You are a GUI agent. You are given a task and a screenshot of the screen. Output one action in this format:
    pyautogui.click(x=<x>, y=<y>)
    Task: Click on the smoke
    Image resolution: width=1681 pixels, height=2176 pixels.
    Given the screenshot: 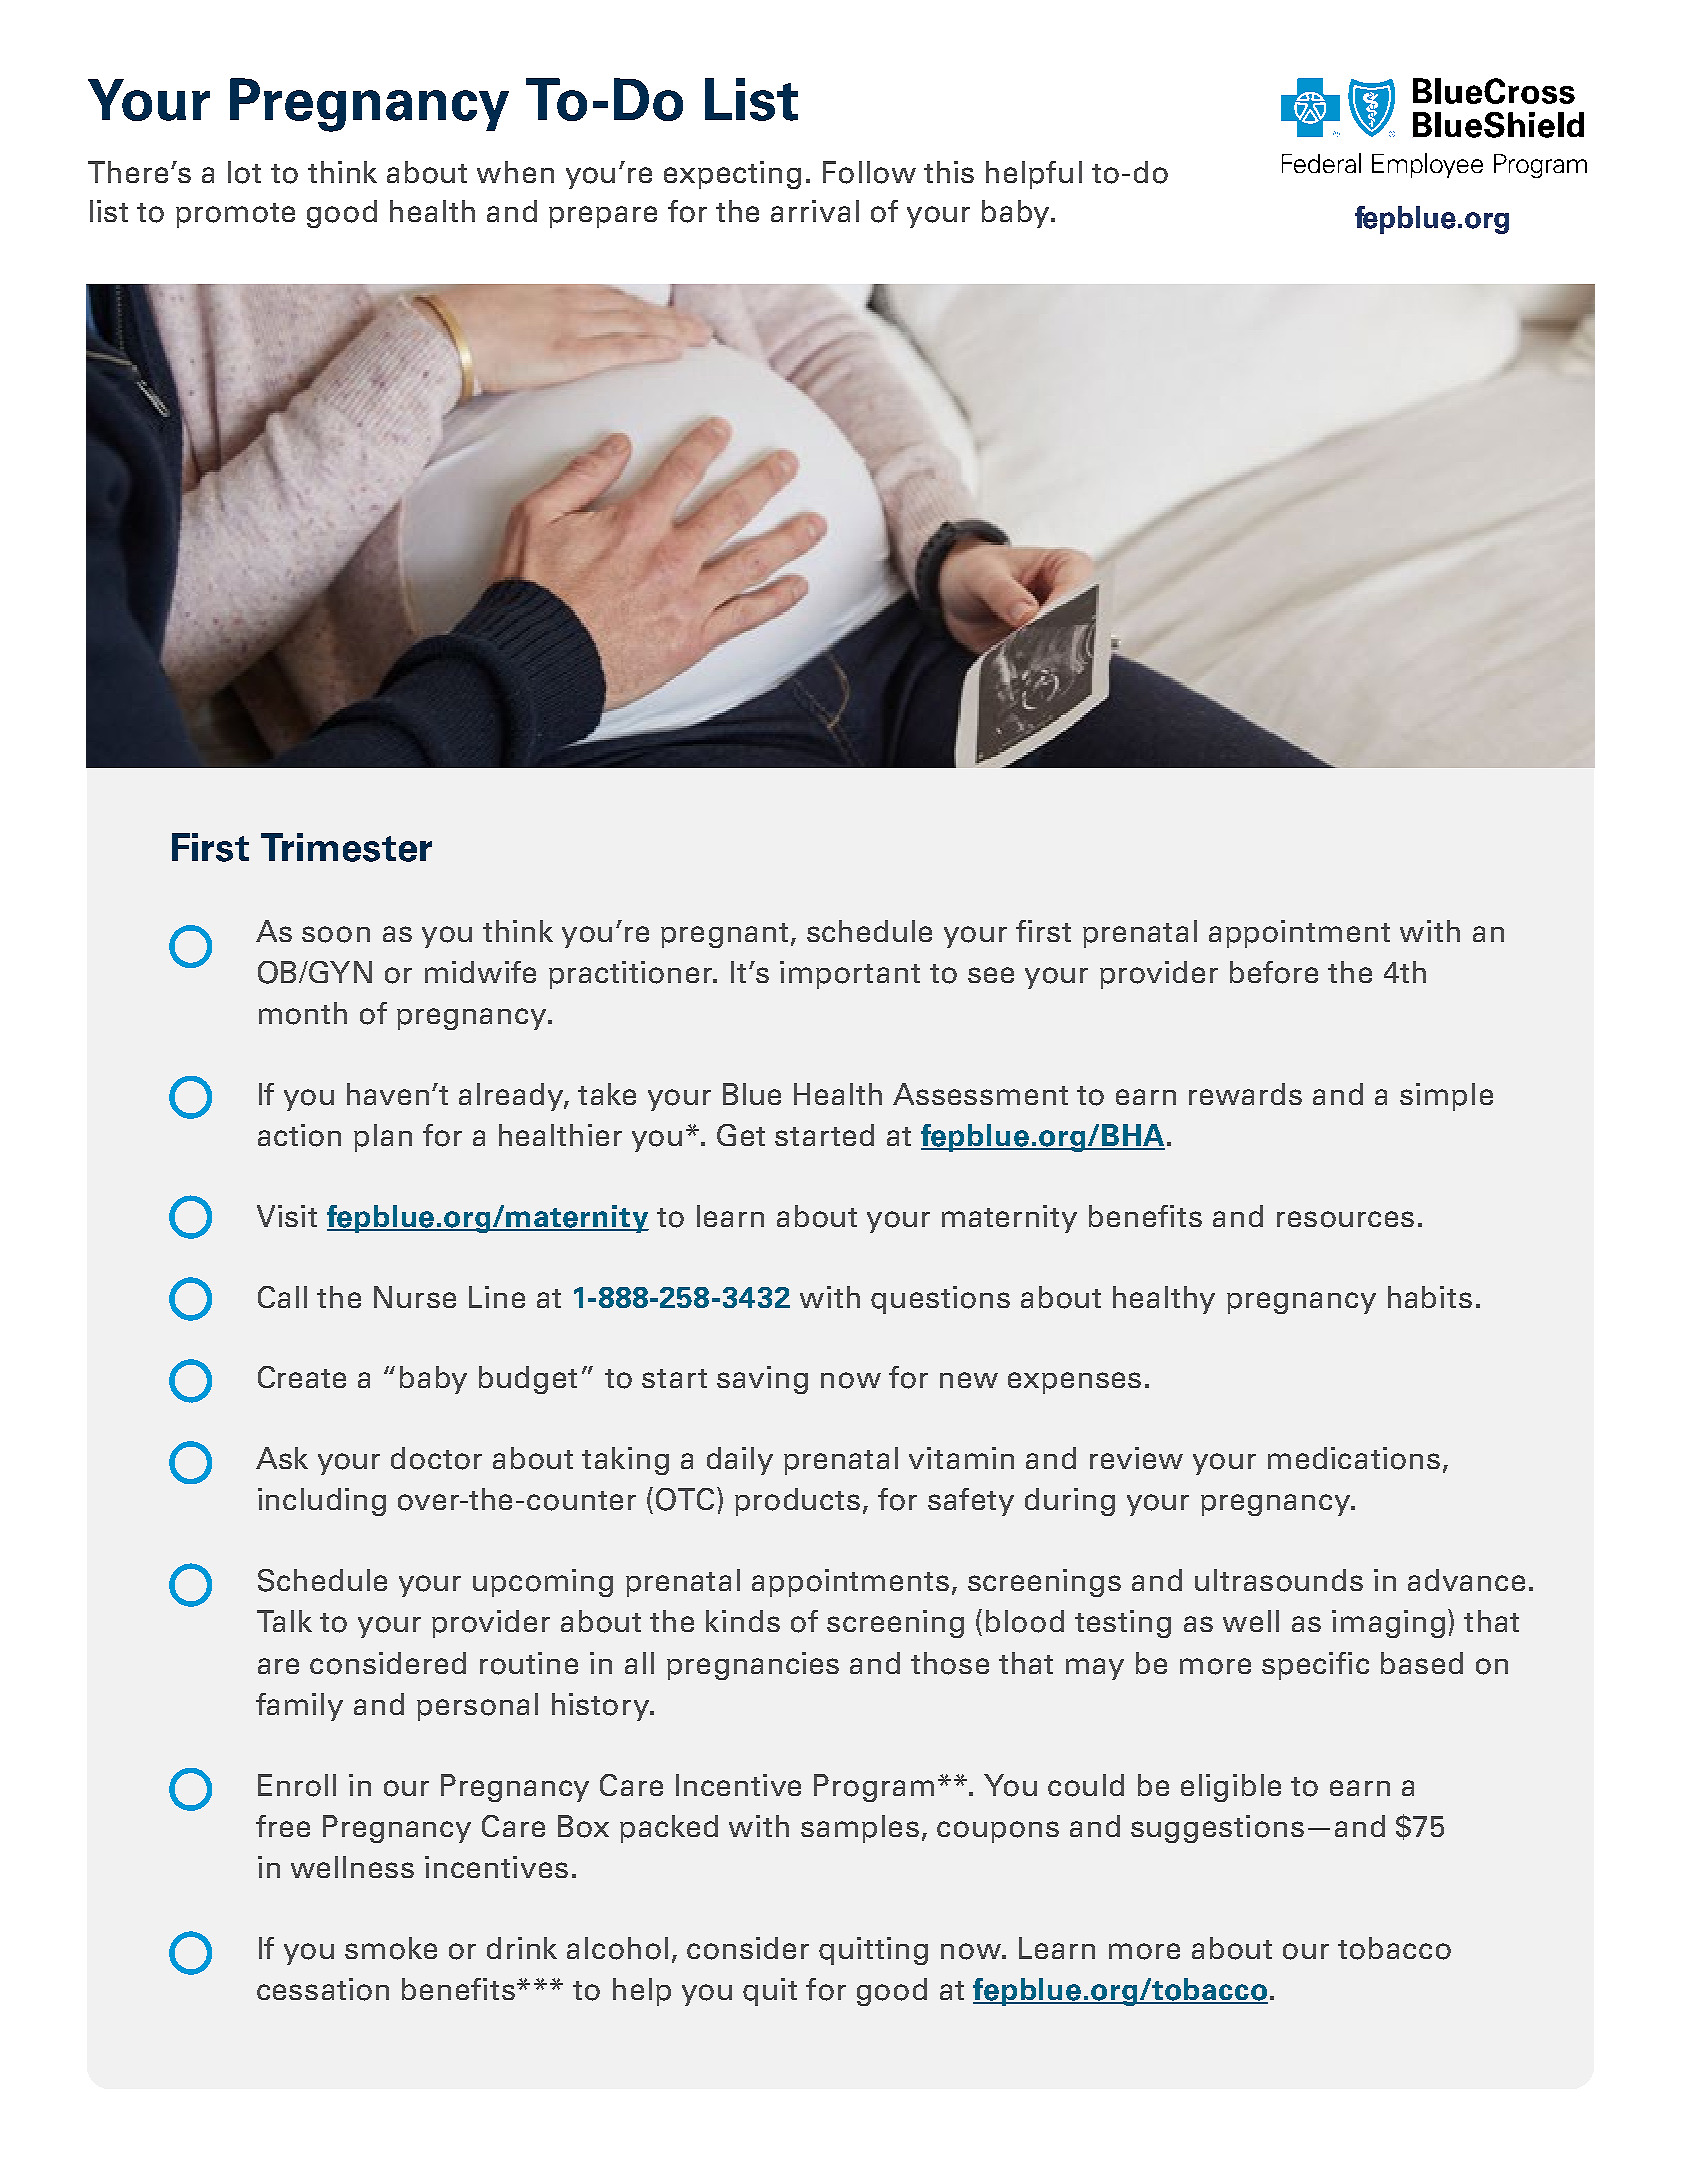 What is the action you would take?
    pyautogui.click(x=391, y=1948)
